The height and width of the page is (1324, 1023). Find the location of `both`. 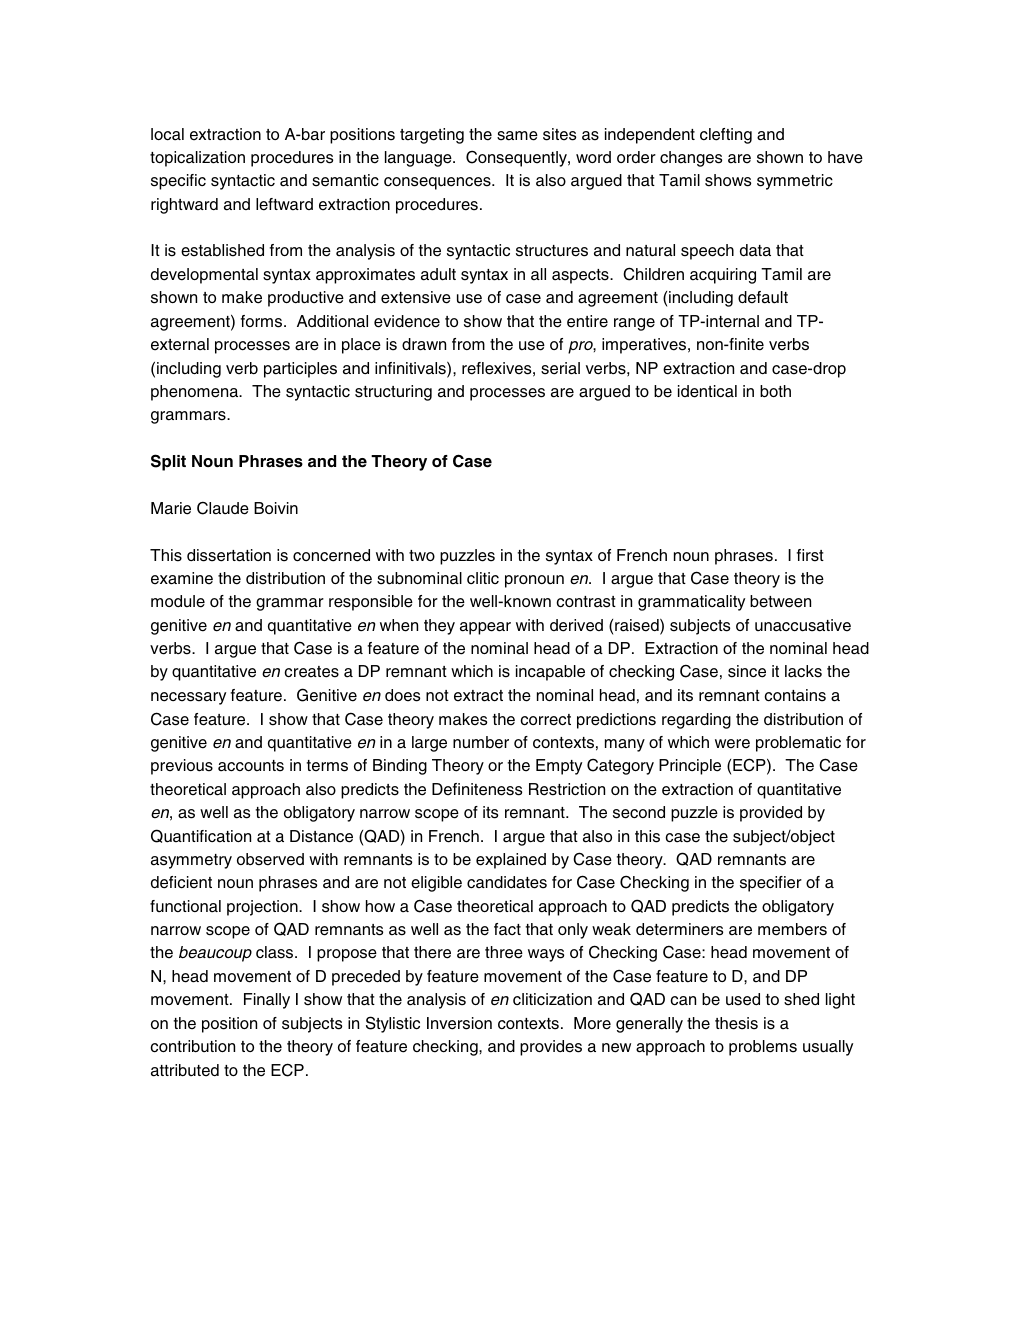

both is located at coordinates (775, 391).
